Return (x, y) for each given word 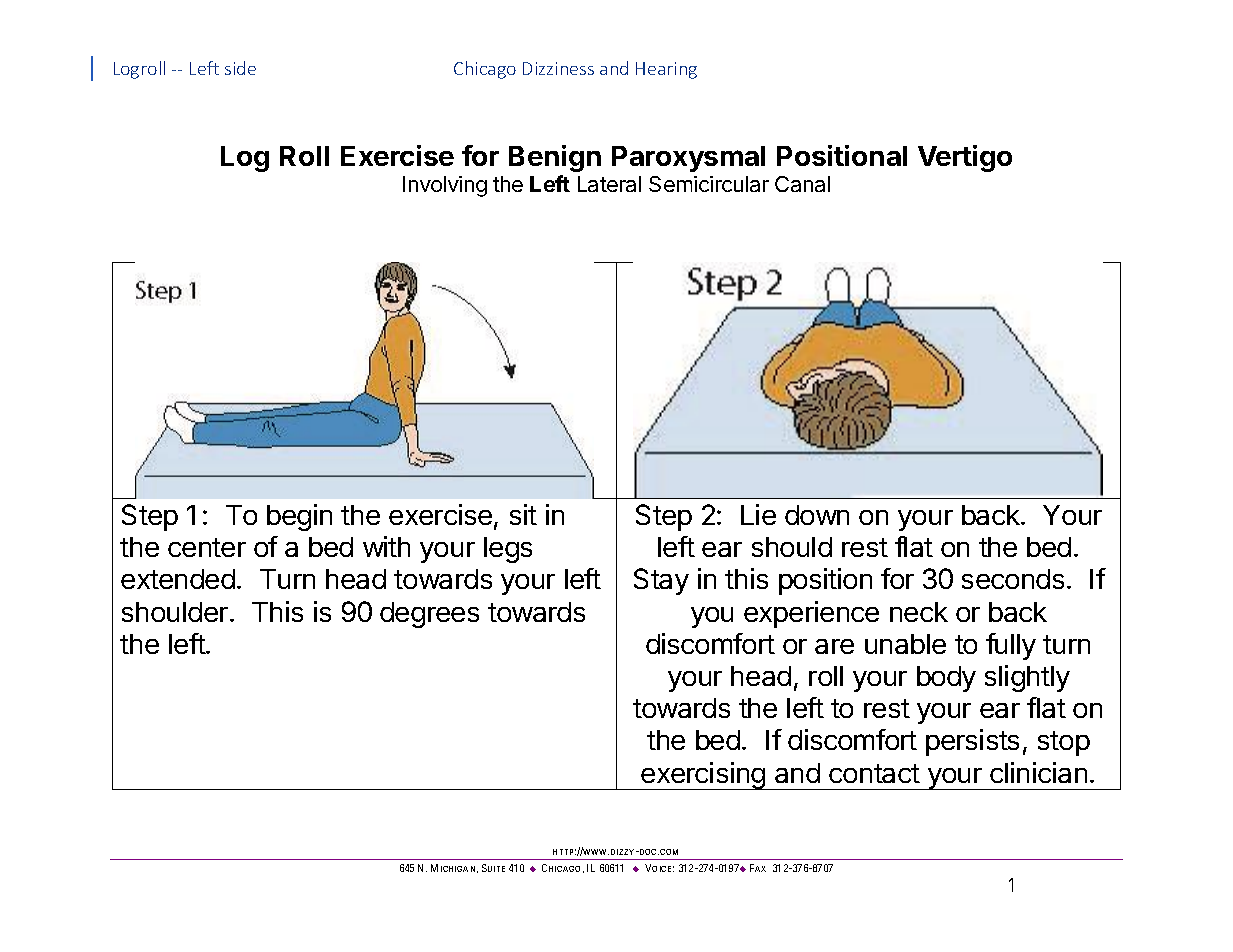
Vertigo (965, 158)
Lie (758, 514)
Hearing (666, 70)
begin (299, 517)
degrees (429, 615)
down (817, 515)
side (240, 68)
